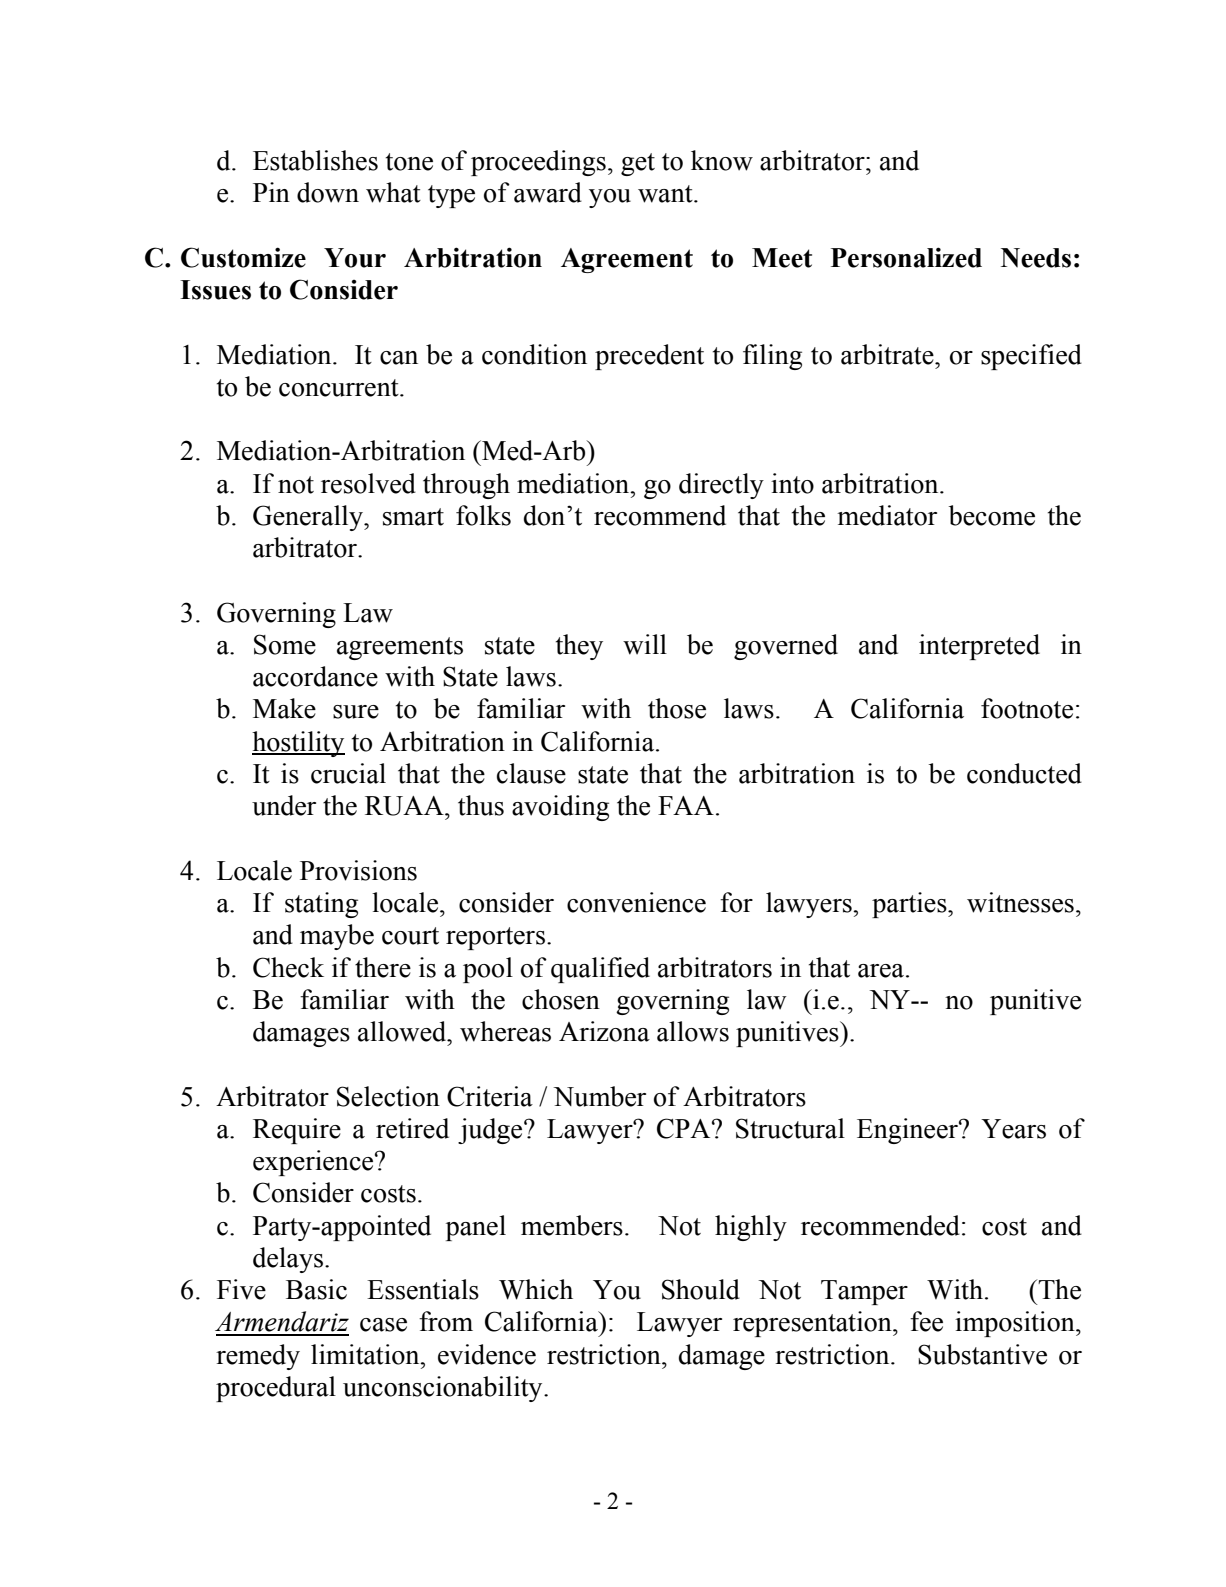 Image resolution: width=1226 pixels, height=1587 pixels. Describe the element at coordinates (366, 1354) in the page. I see `limitation` at that location.
